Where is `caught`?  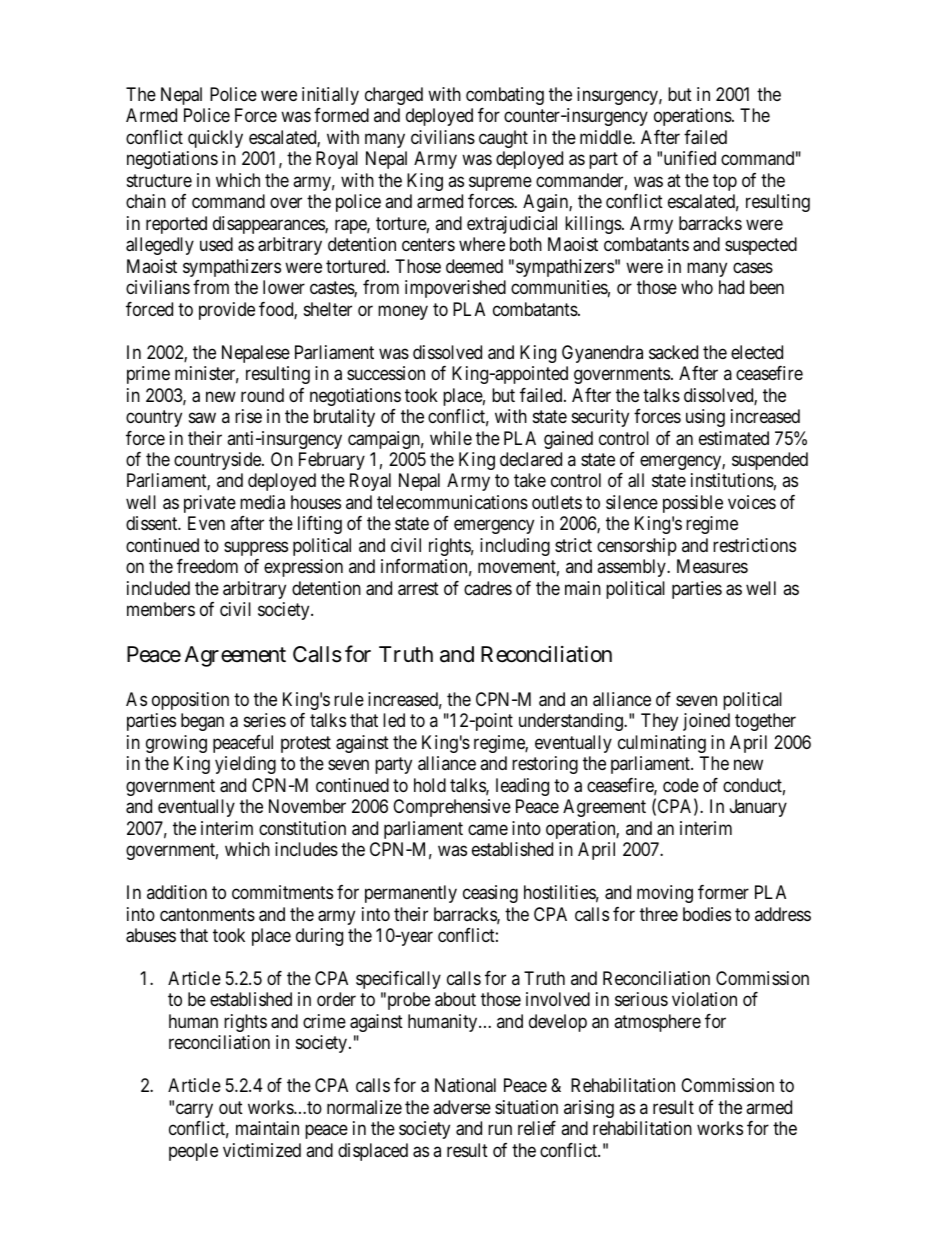
caught is located at coordinates (503, 139).
